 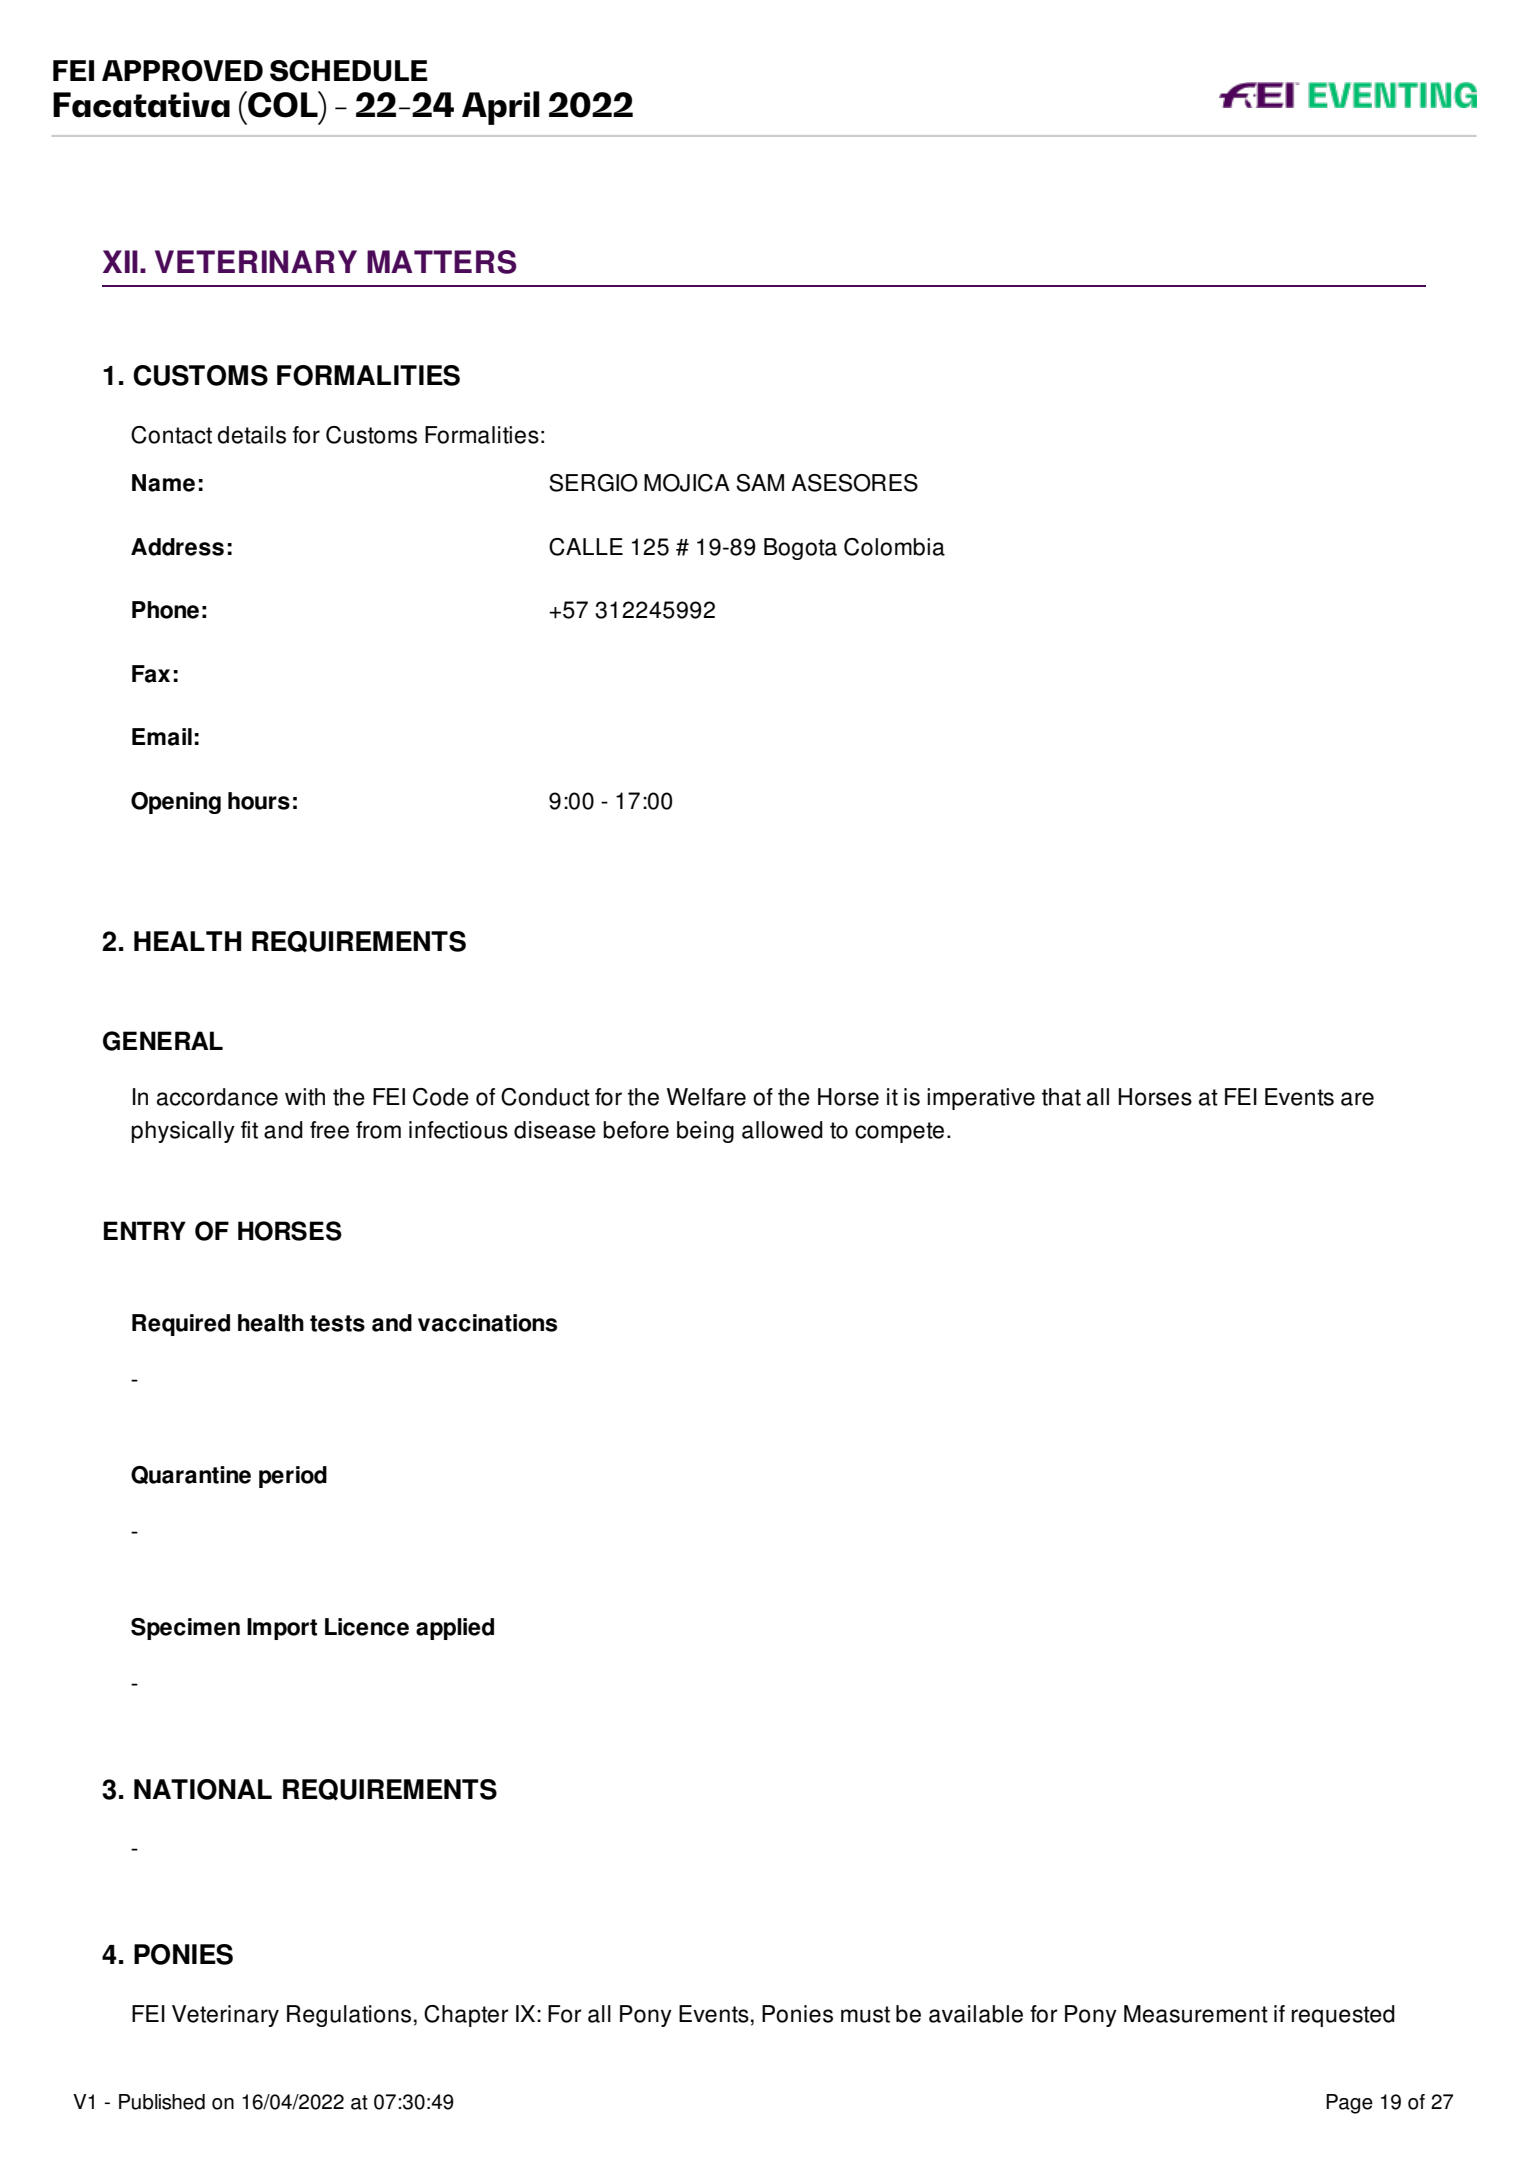 I want to click on that, so click(x=1061, y=1097).
